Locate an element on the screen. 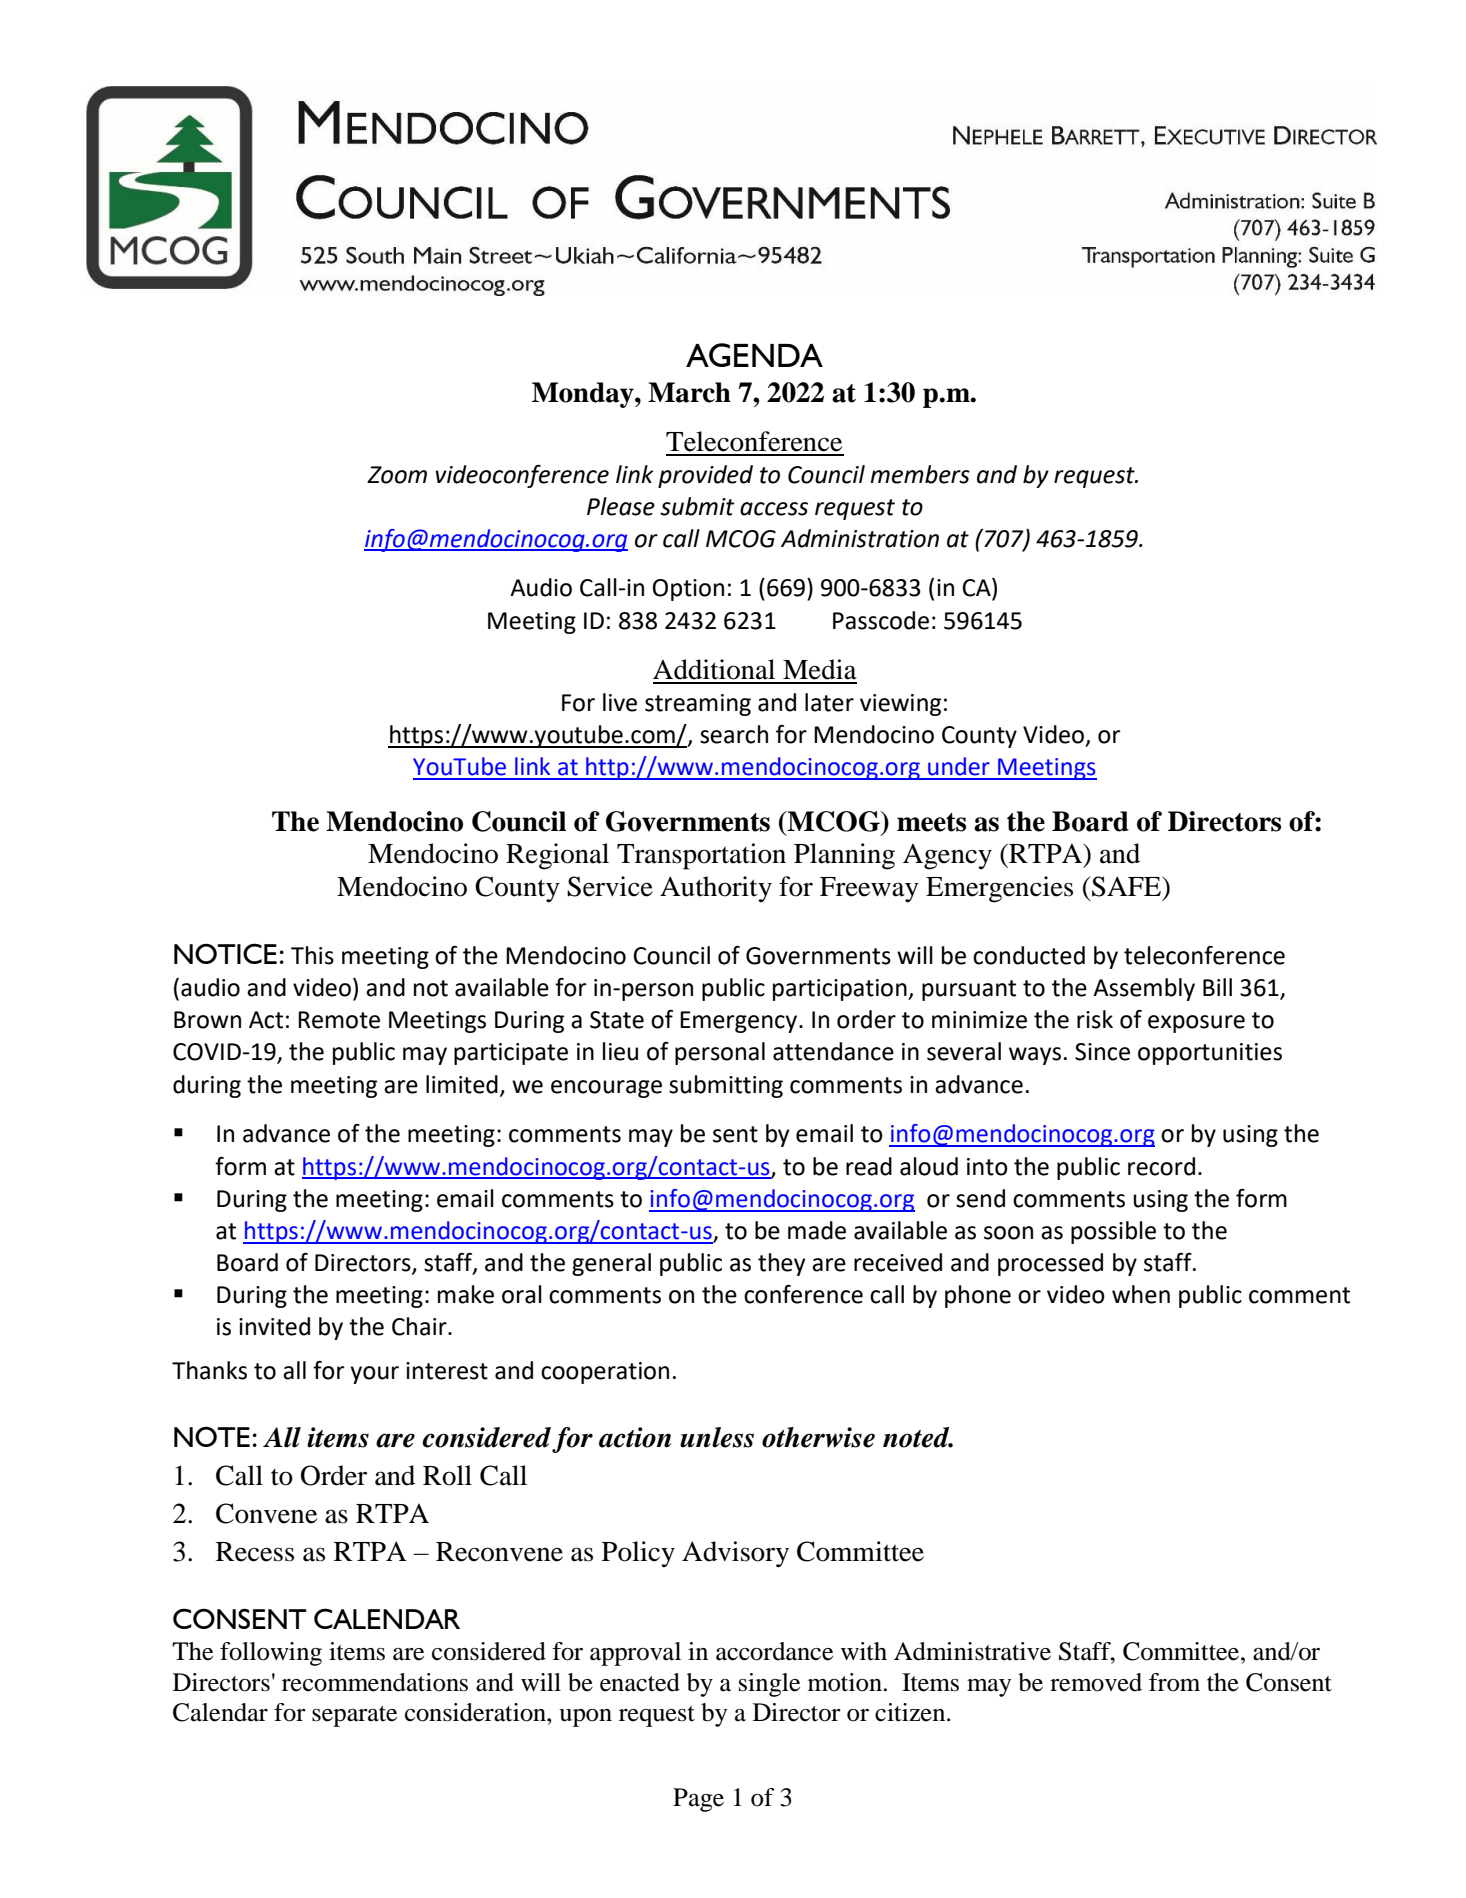 This screenshot has width=1466, height=1898. members is located at coordinates (920, 474).
